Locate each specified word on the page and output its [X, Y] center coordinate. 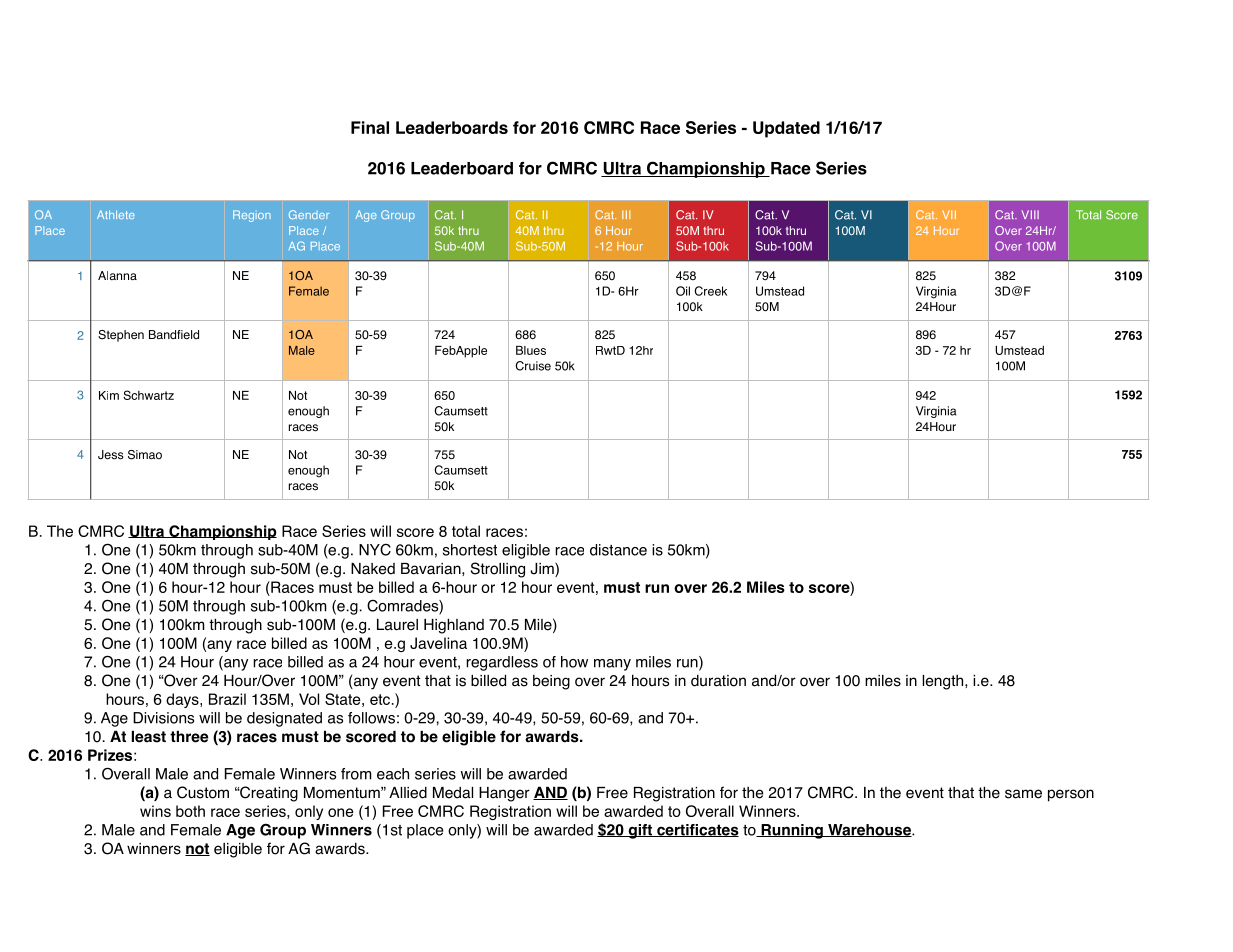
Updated [786, 129]
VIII [1030, 214]
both [190, 811]
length [944, 682]
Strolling [498, 570]
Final [370, 127]
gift [640, 831]
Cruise [533, 366]
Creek [711, 291]
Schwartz [148, 395]
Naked [373, 569]
